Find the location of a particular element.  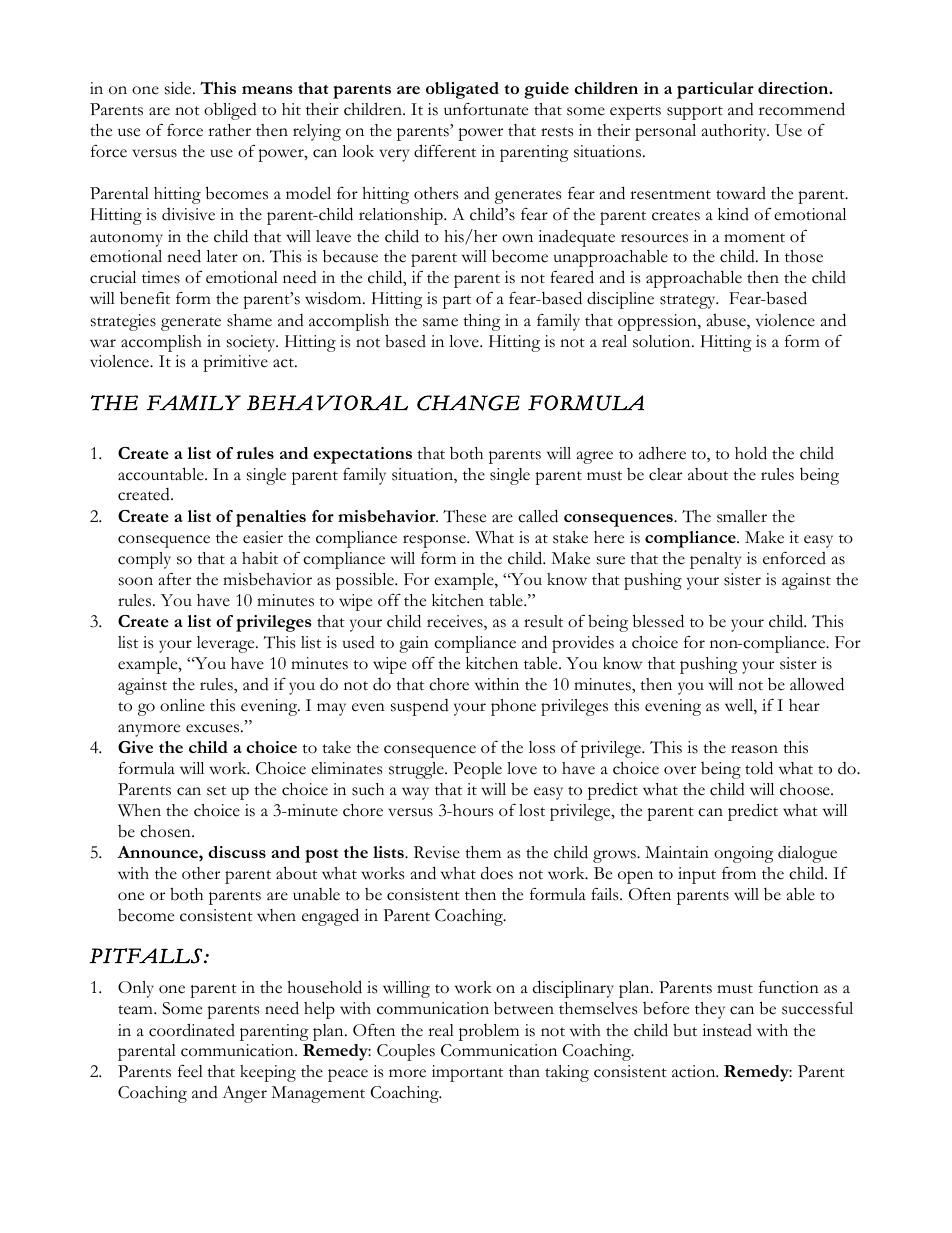

unfortunate is located at coordinates (486, 109).
